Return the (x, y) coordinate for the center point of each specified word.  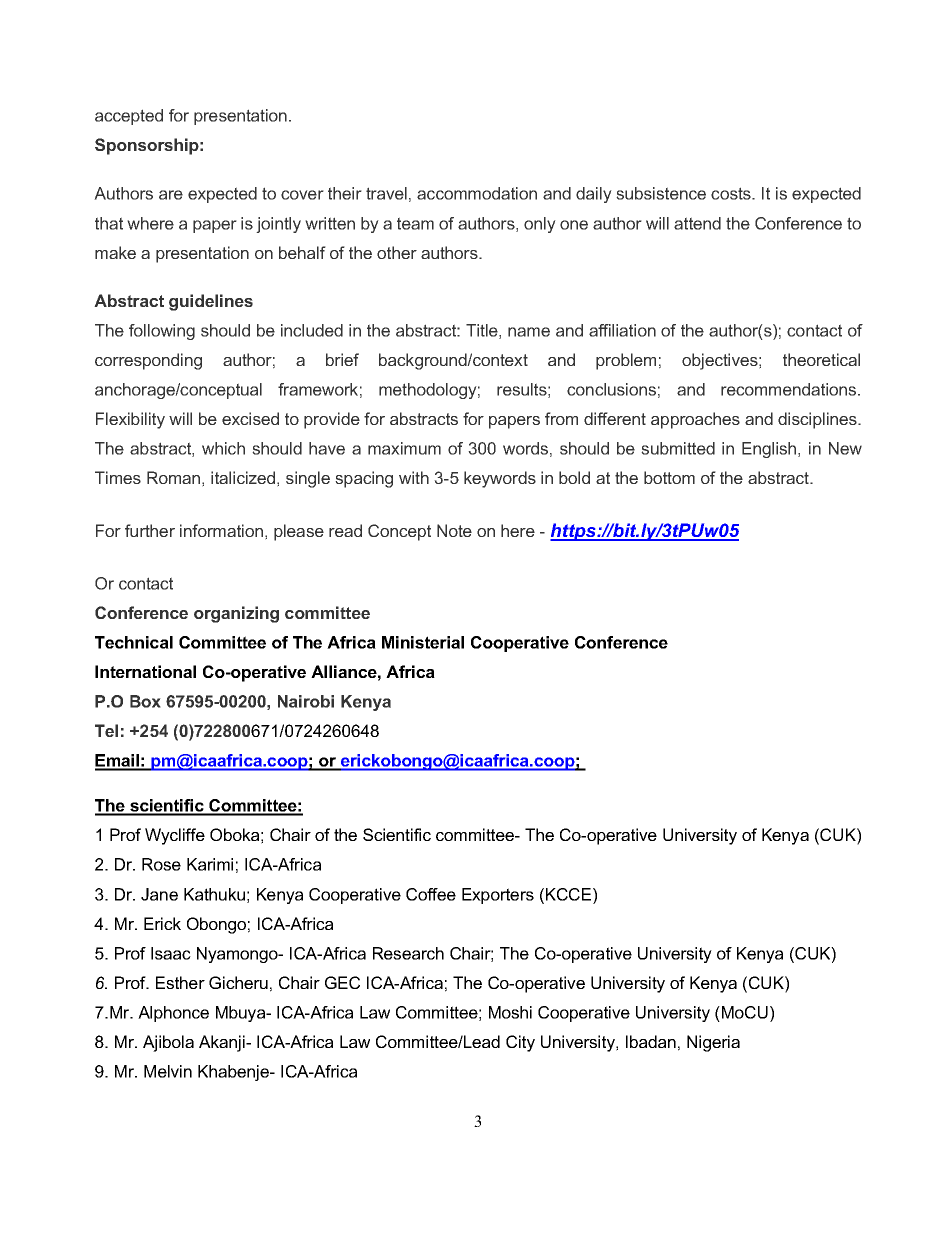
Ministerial (423, 642)
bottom (669, 477)
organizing (236, 614)
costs (732, 193)
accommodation (477, 193)
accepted (129, 117)
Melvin (168, 1071)
